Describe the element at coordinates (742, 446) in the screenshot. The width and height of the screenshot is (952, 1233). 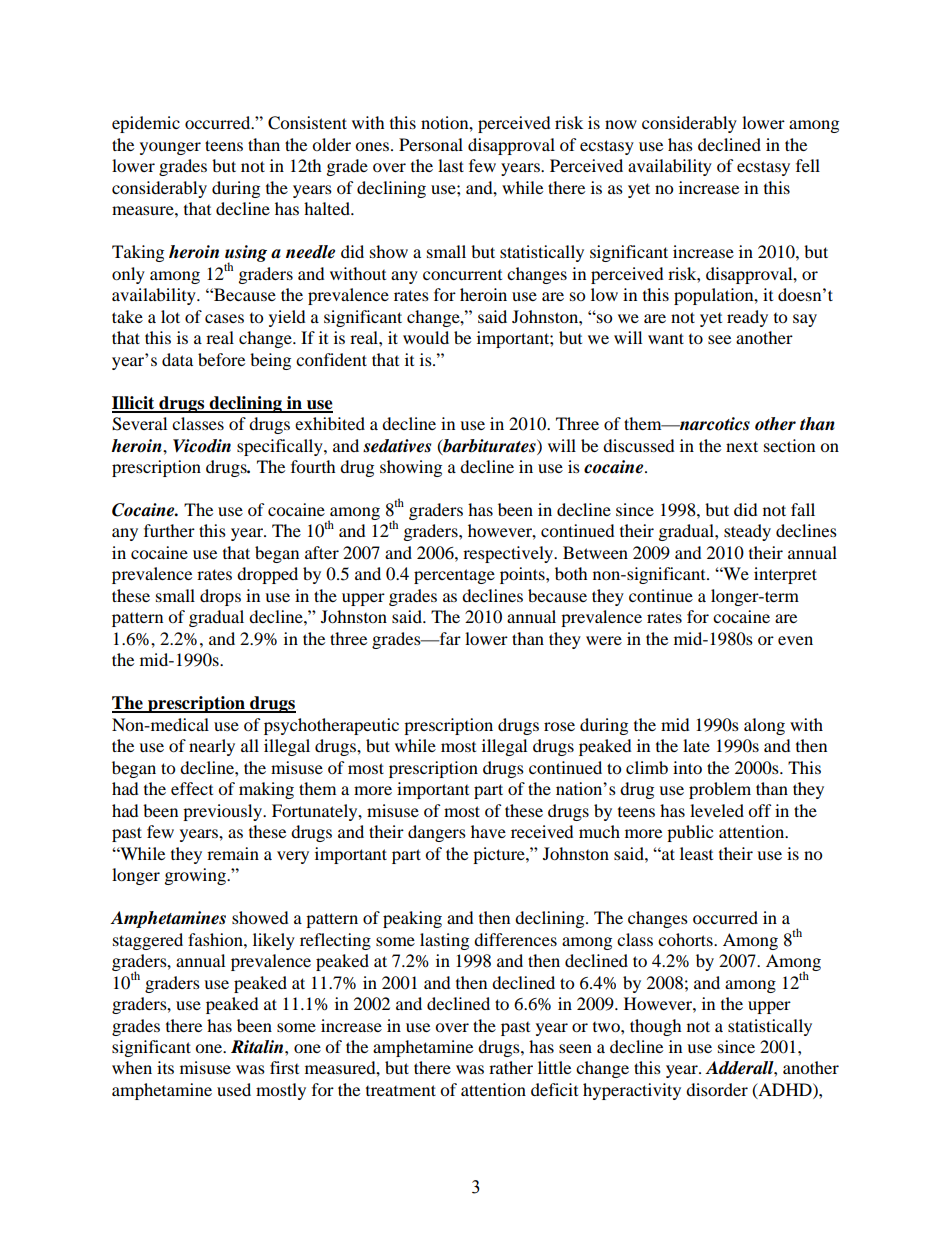
I see `next` at that location.
